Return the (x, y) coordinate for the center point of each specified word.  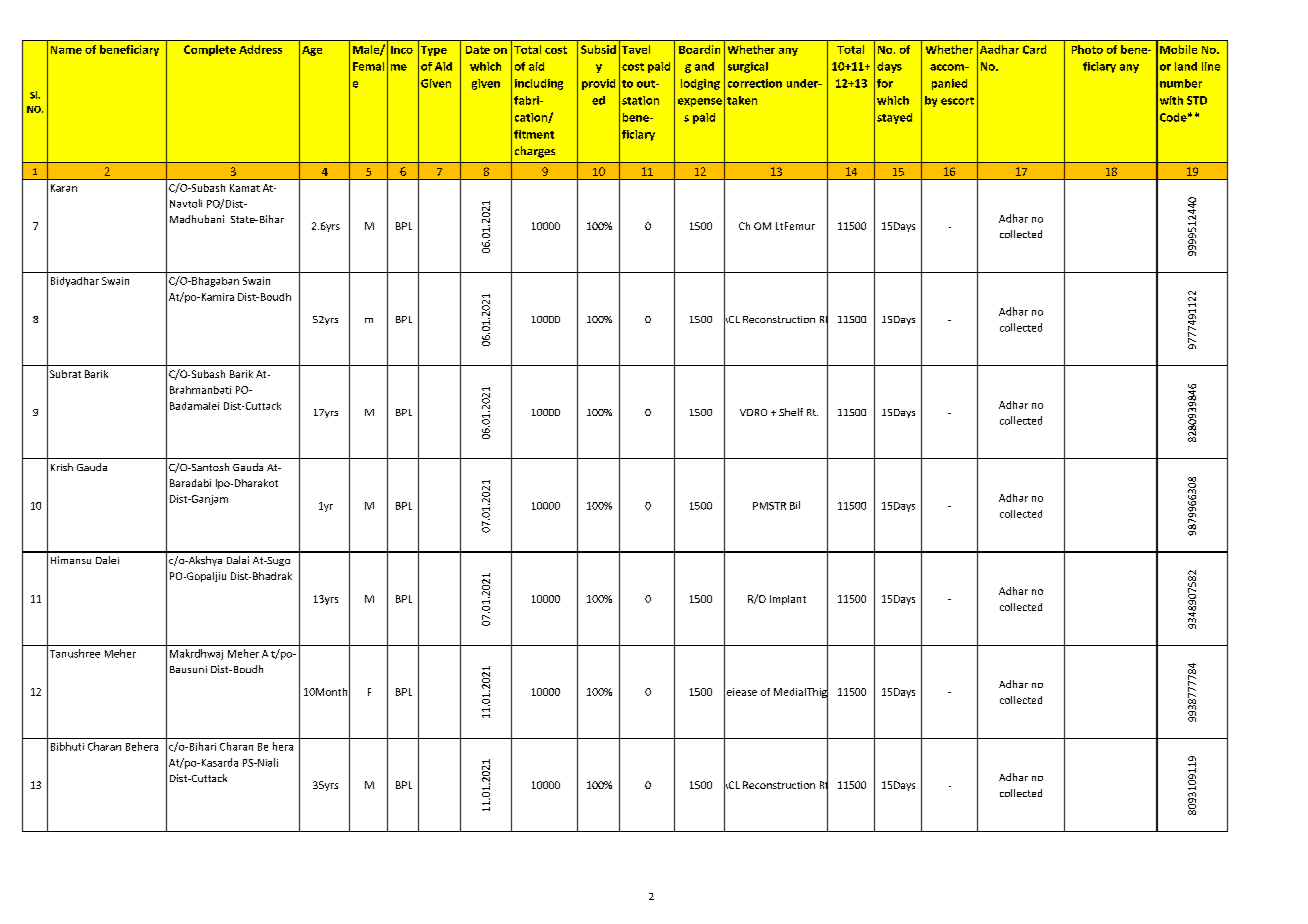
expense (700, 102)
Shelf (791, 412)
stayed (894, 118)
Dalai (238, 560)
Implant (788, 600)
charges (535, 152)
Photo (1087, 49)
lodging (700, 84)
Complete (210, 50)
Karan (64, 188)
